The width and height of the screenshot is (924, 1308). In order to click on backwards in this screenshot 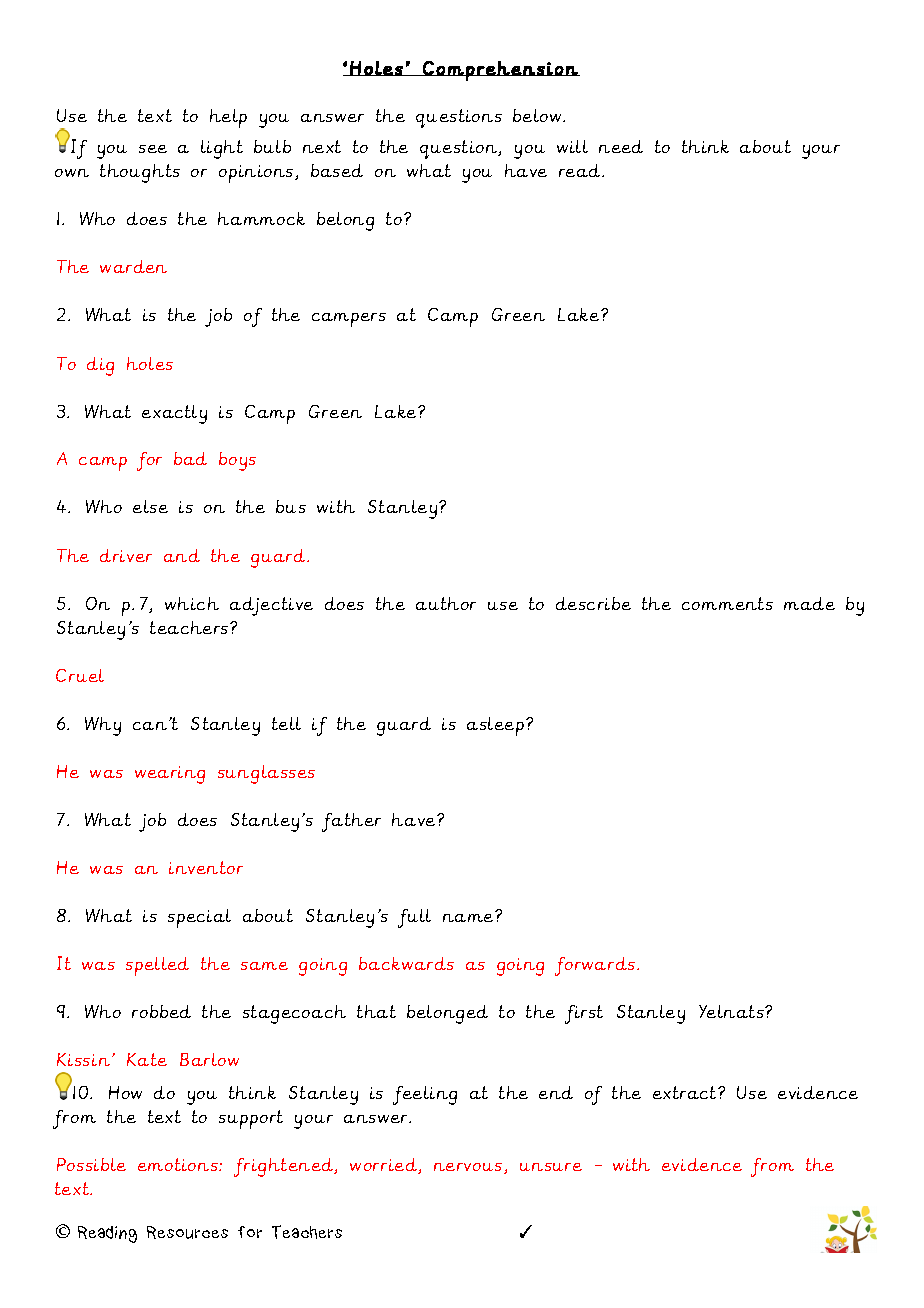, I will do `click(406, 963)`.
